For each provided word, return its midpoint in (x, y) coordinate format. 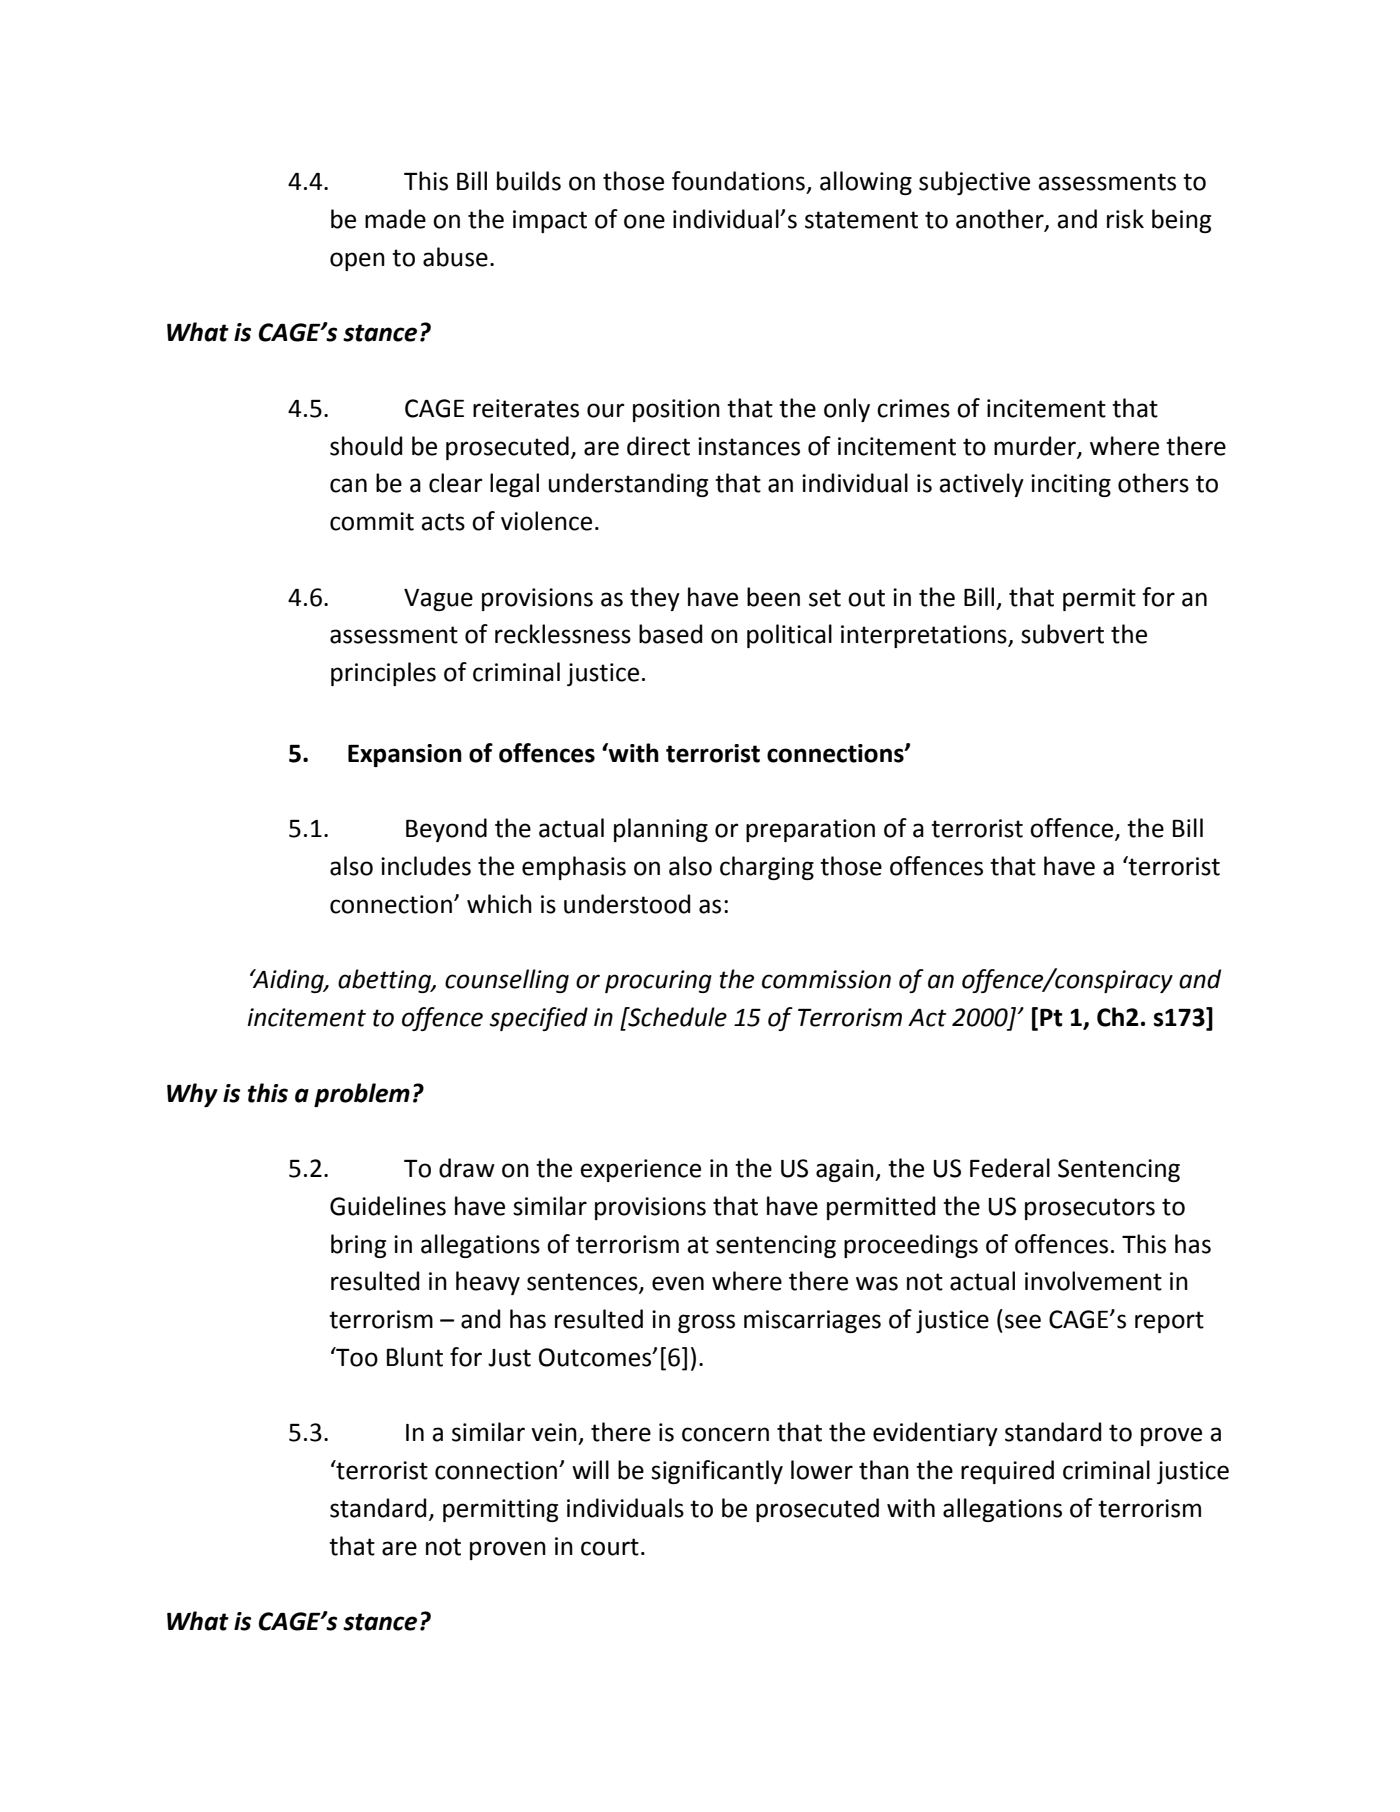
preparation (810, 830)
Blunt (415, 1357)
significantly (717, 1472)
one (644, 221)
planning (661, 830)
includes (426, 866)
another (1001, 220)
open (357, 261)
